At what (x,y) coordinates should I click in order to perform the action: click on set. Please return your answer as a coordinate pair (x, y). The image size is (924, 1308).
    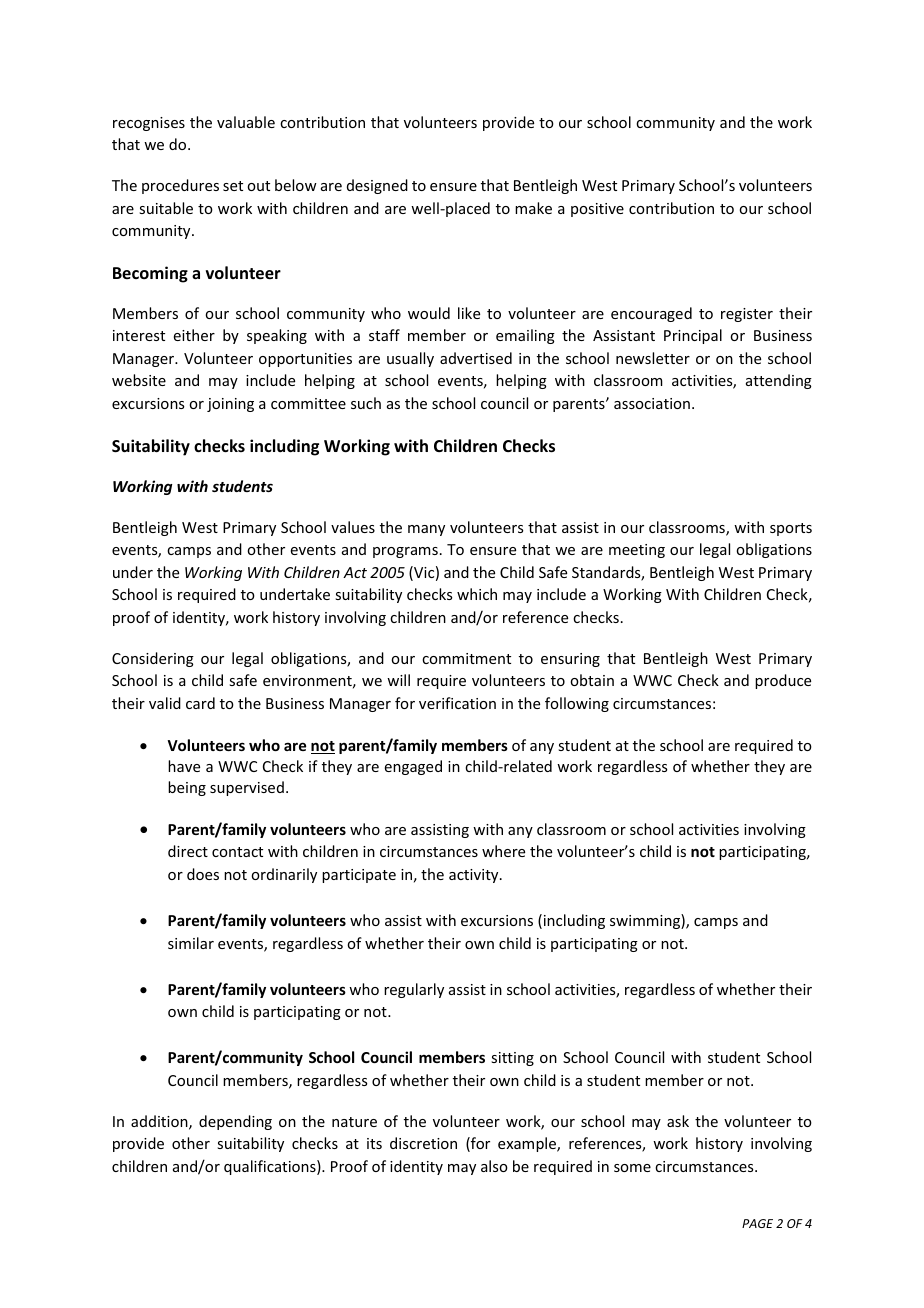
    Looking at the image, I should click on (233, 186).
